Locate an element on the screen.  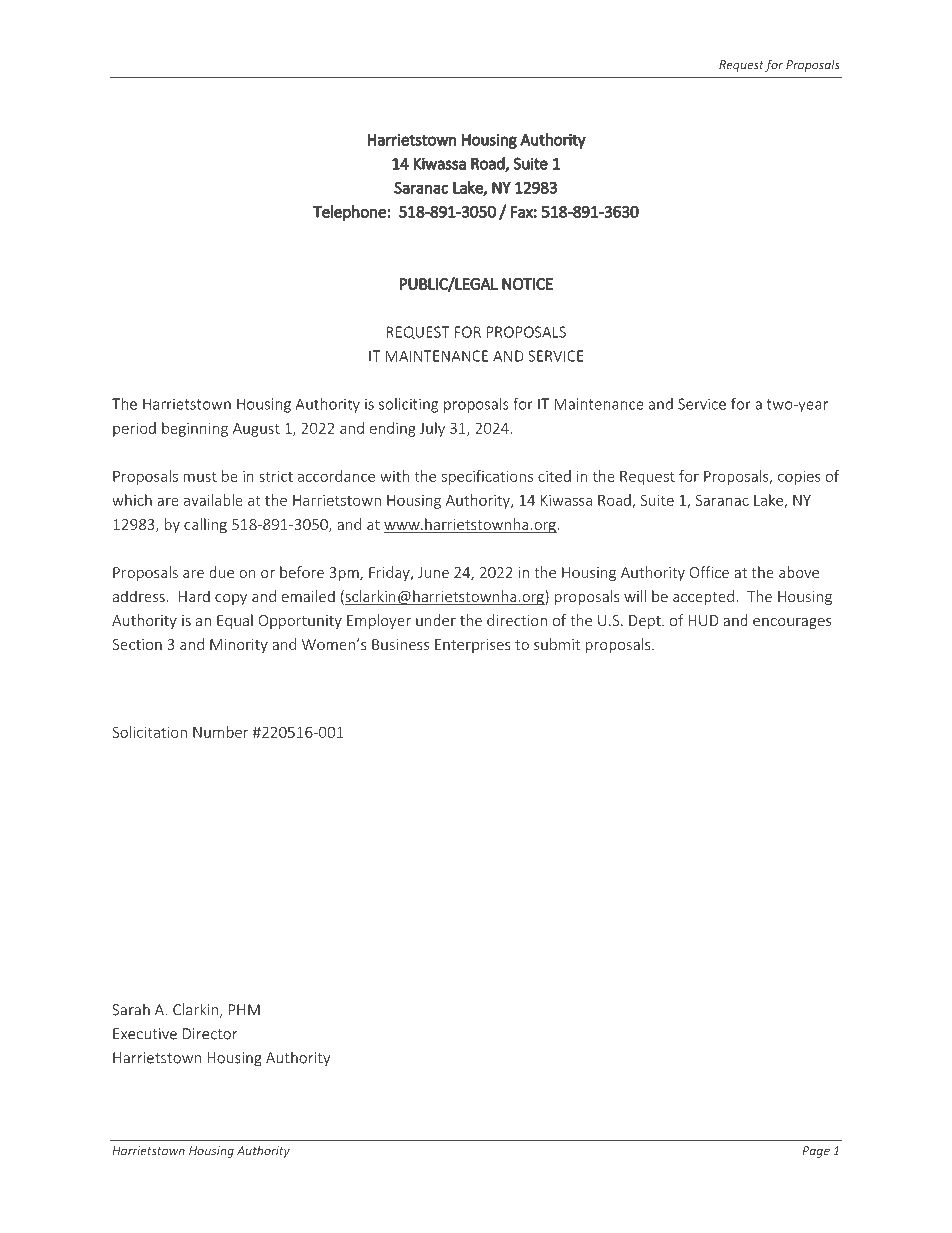
Executive is located at coordinates (145, 1034).
